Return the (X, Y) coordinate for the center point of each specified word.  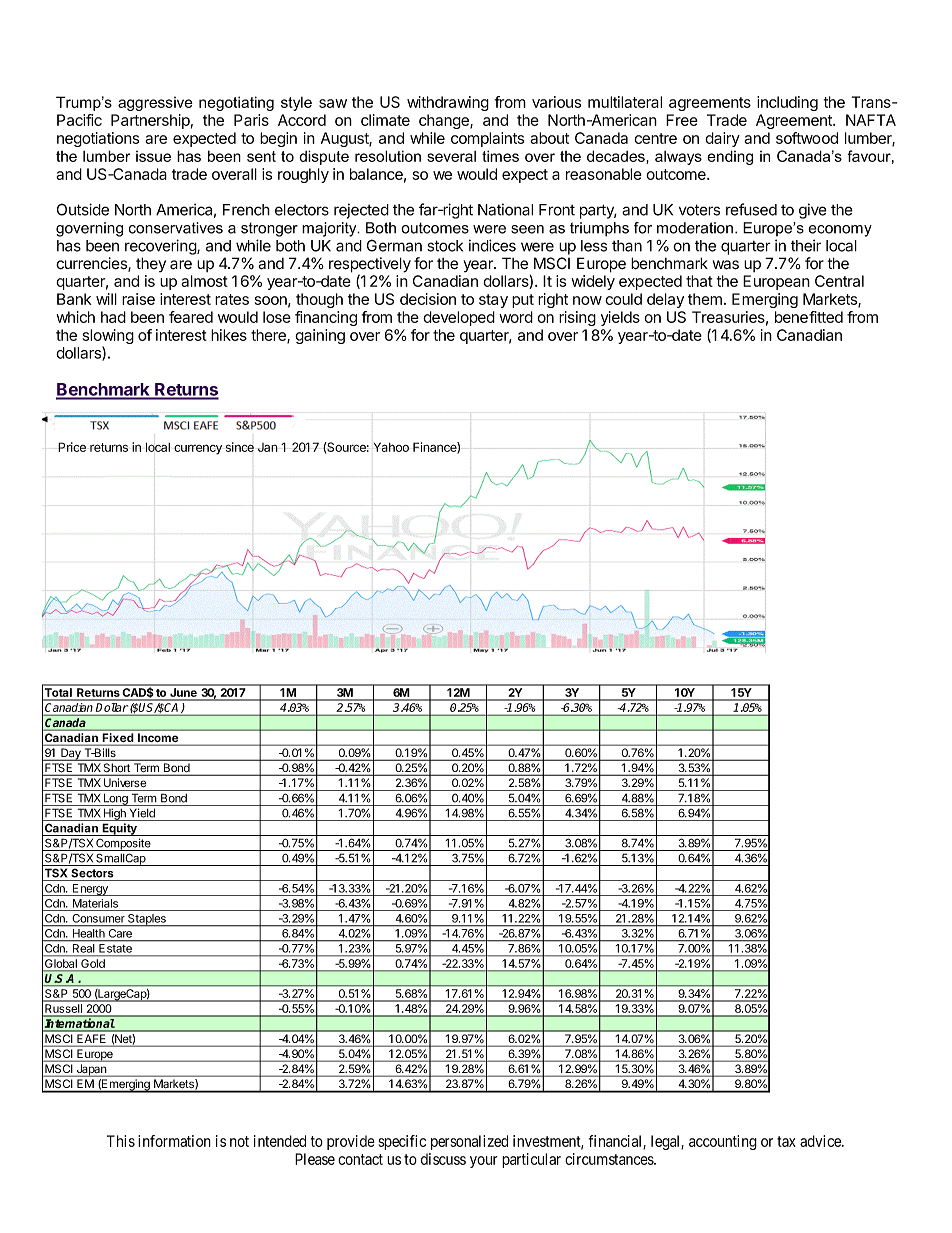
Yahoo (391, 447)
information (174, 1141)
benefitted (809, 317)
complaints (487, 139)
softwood (807, 138)
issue (153, 156)
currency (198, 449)
